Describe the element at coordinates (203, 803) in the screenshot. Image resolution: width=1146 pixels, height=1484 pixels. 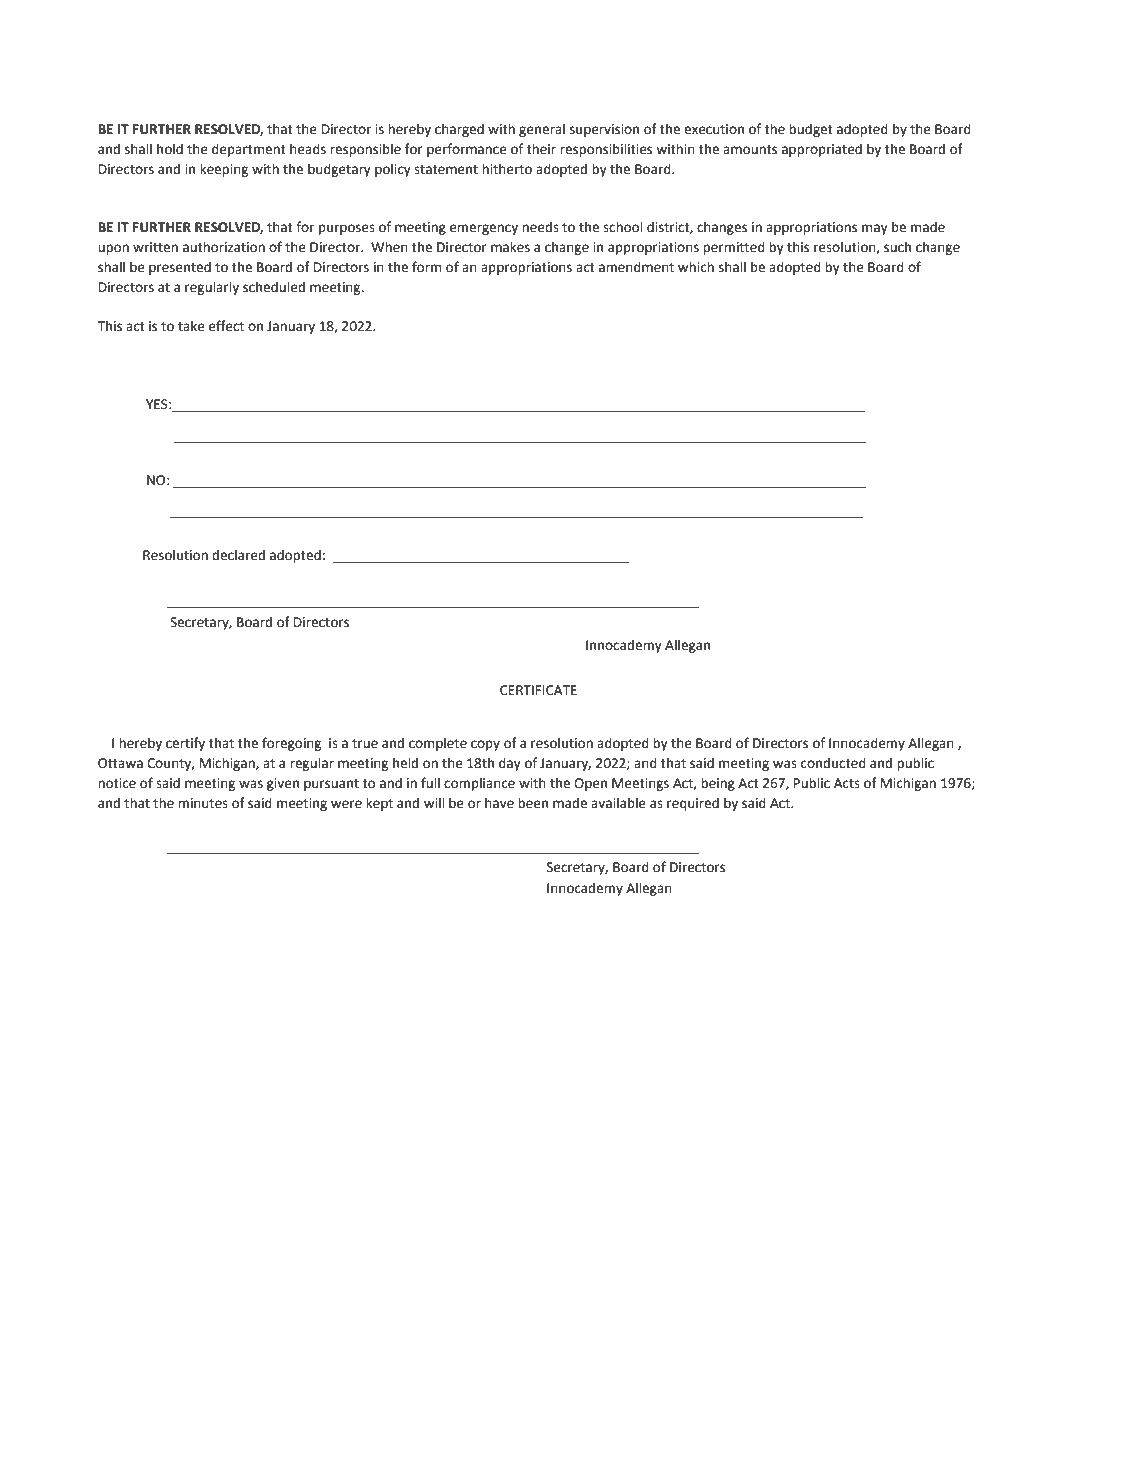
I see `minutes` at that location.
